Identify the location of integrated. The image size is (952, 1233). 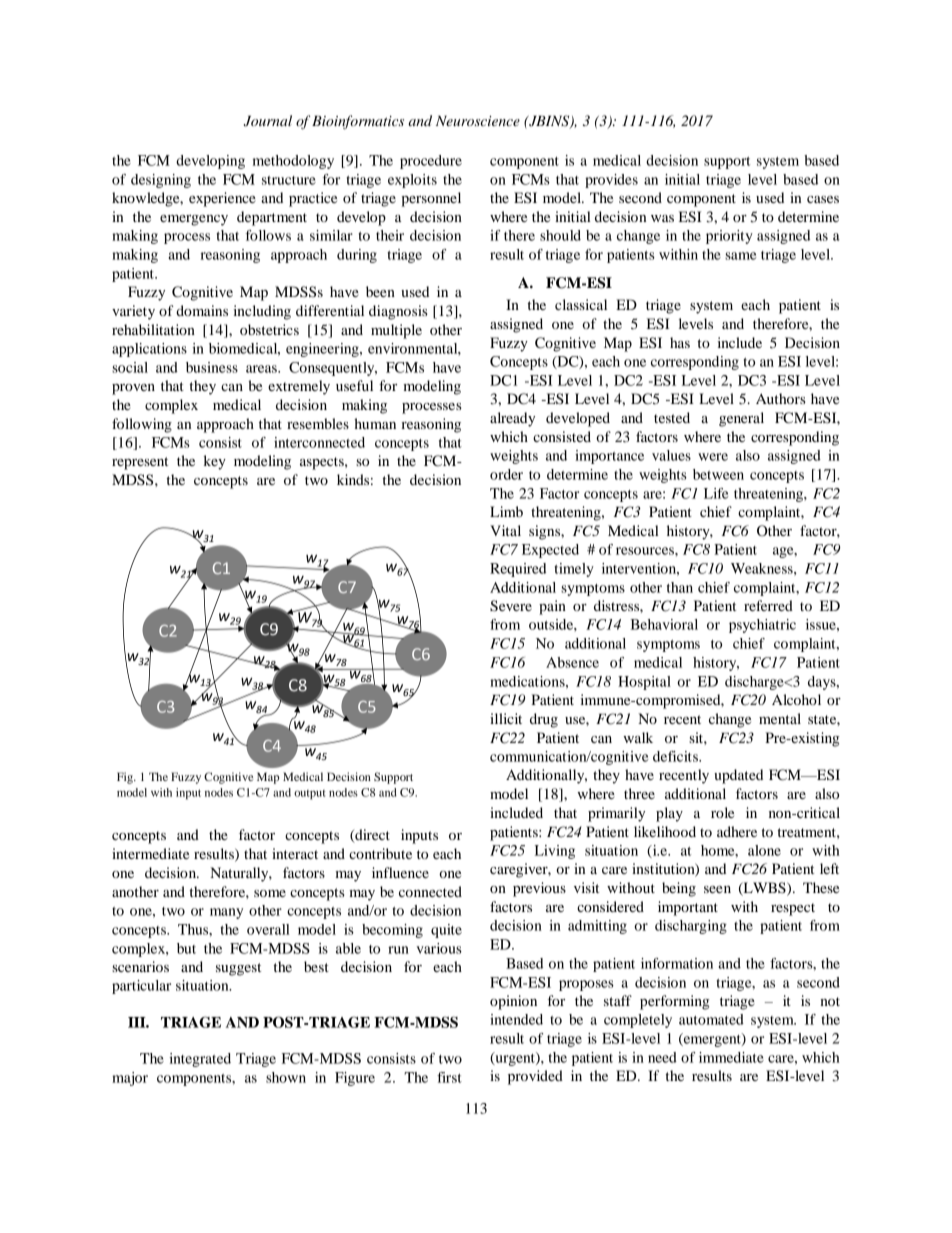
(200, 1060).
